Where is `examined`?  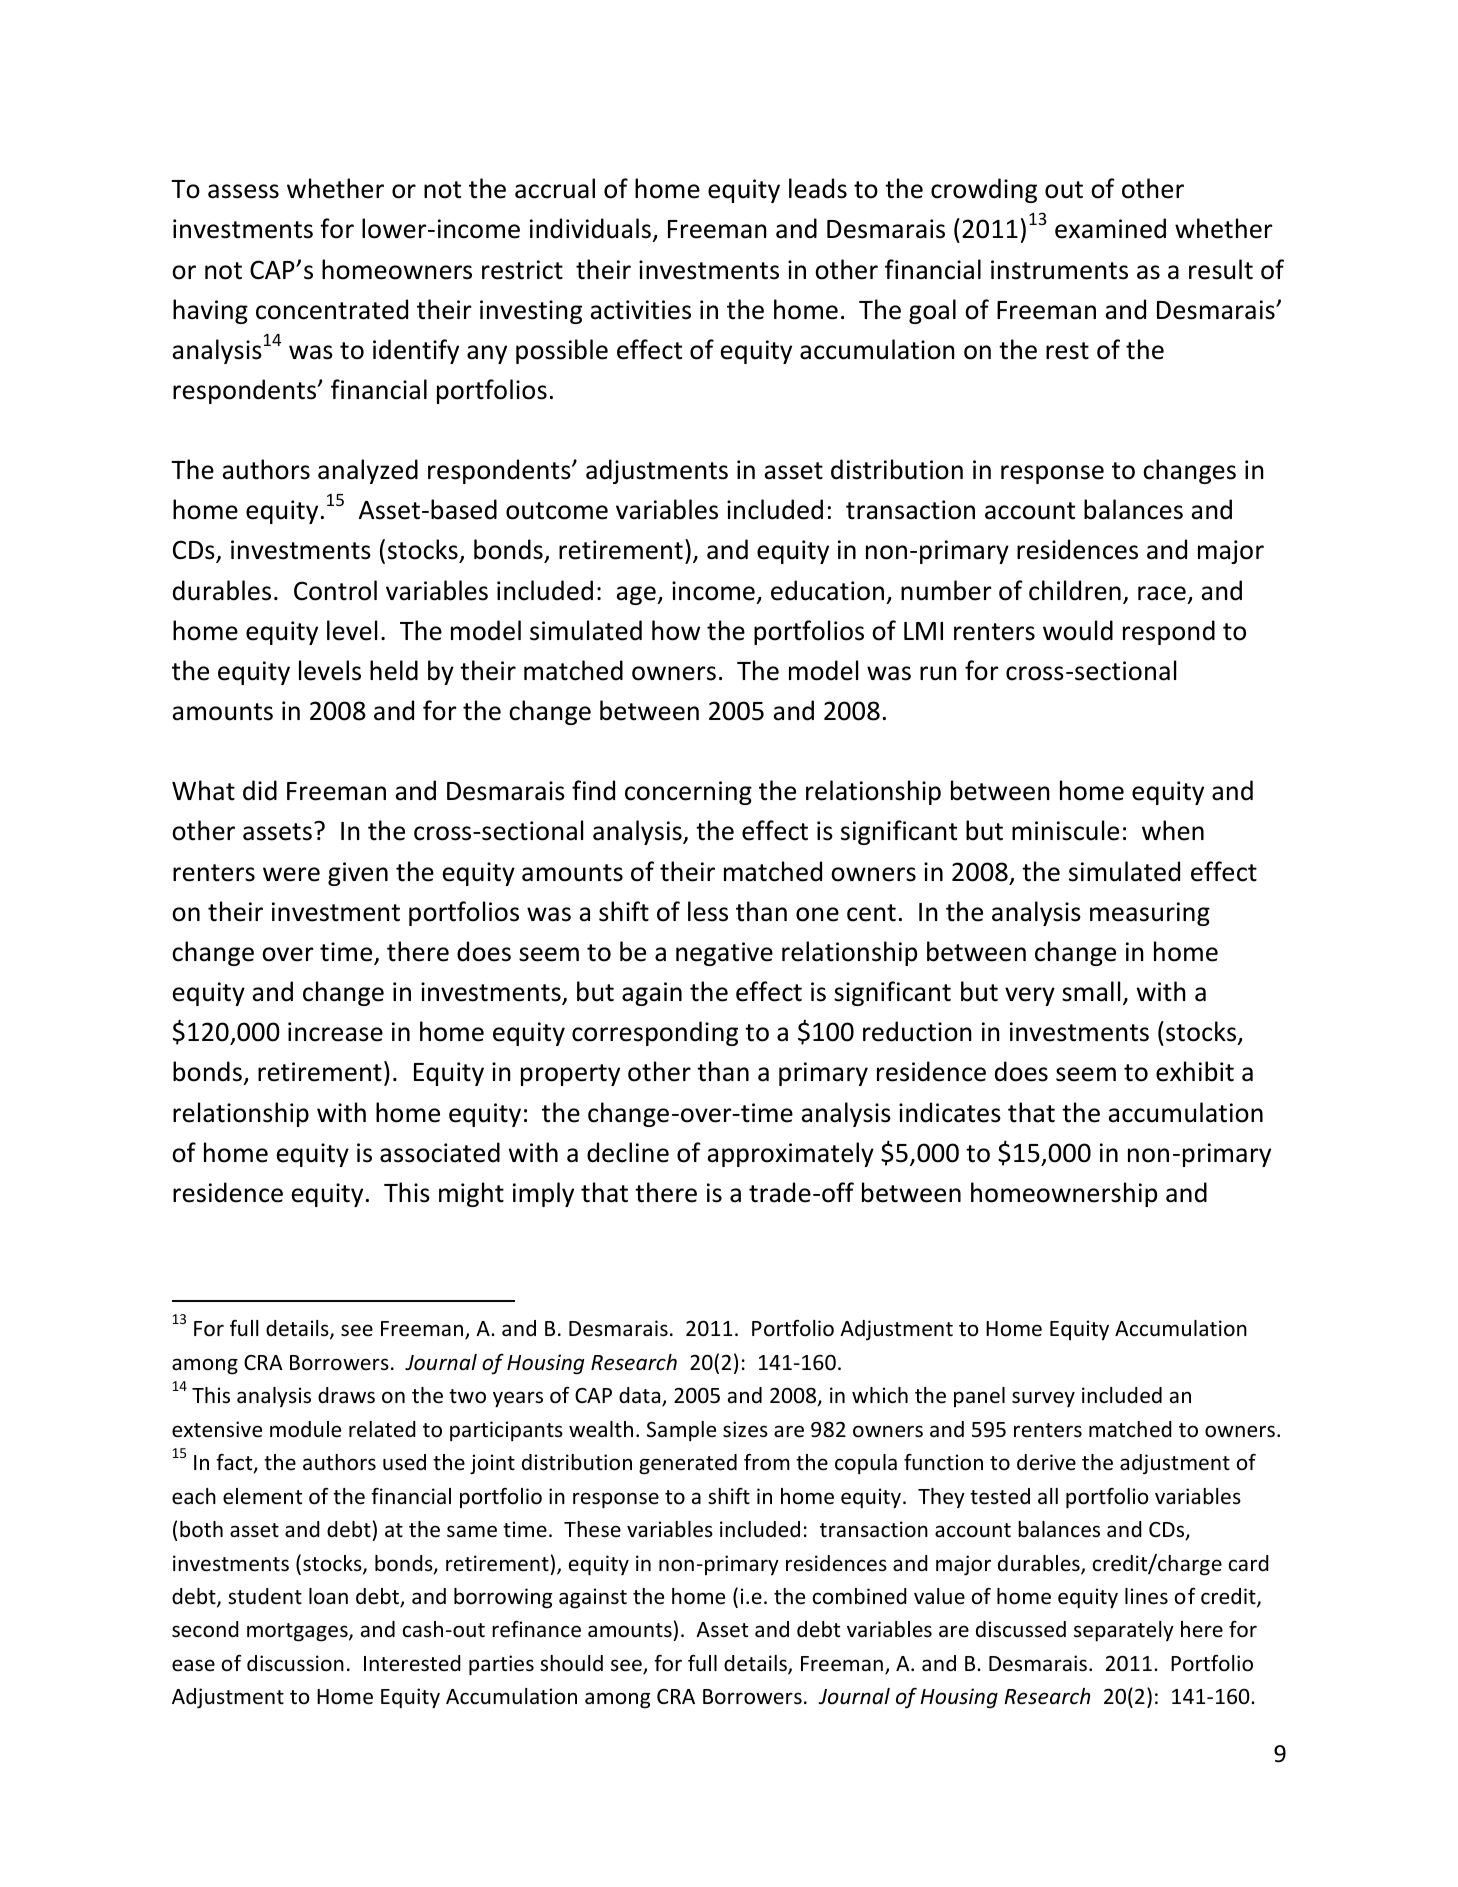 examined is located at coordinates (1110, 228).
